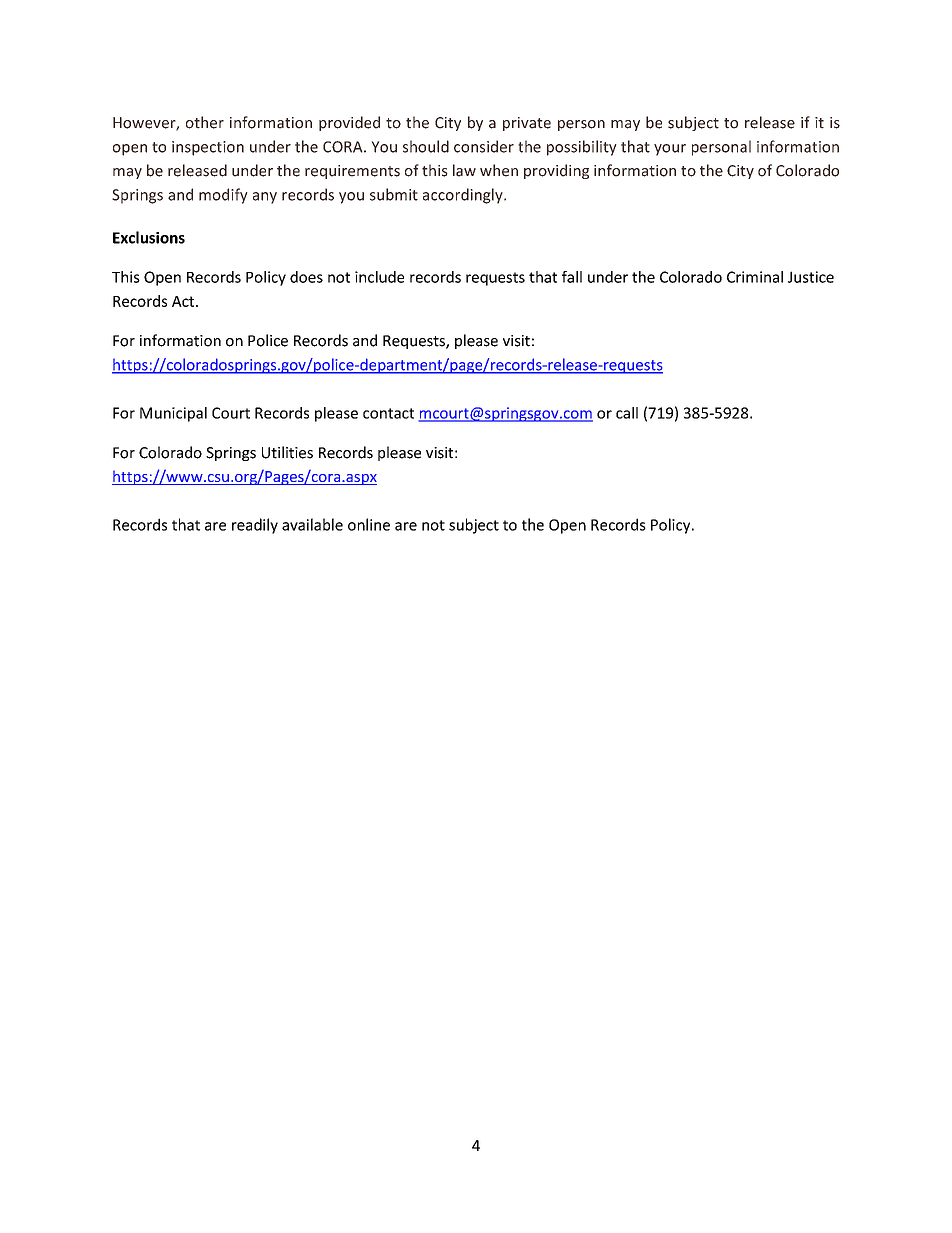 The width and height of the page is (952, 1233). I want to click on Justice, so click(811, 277).
